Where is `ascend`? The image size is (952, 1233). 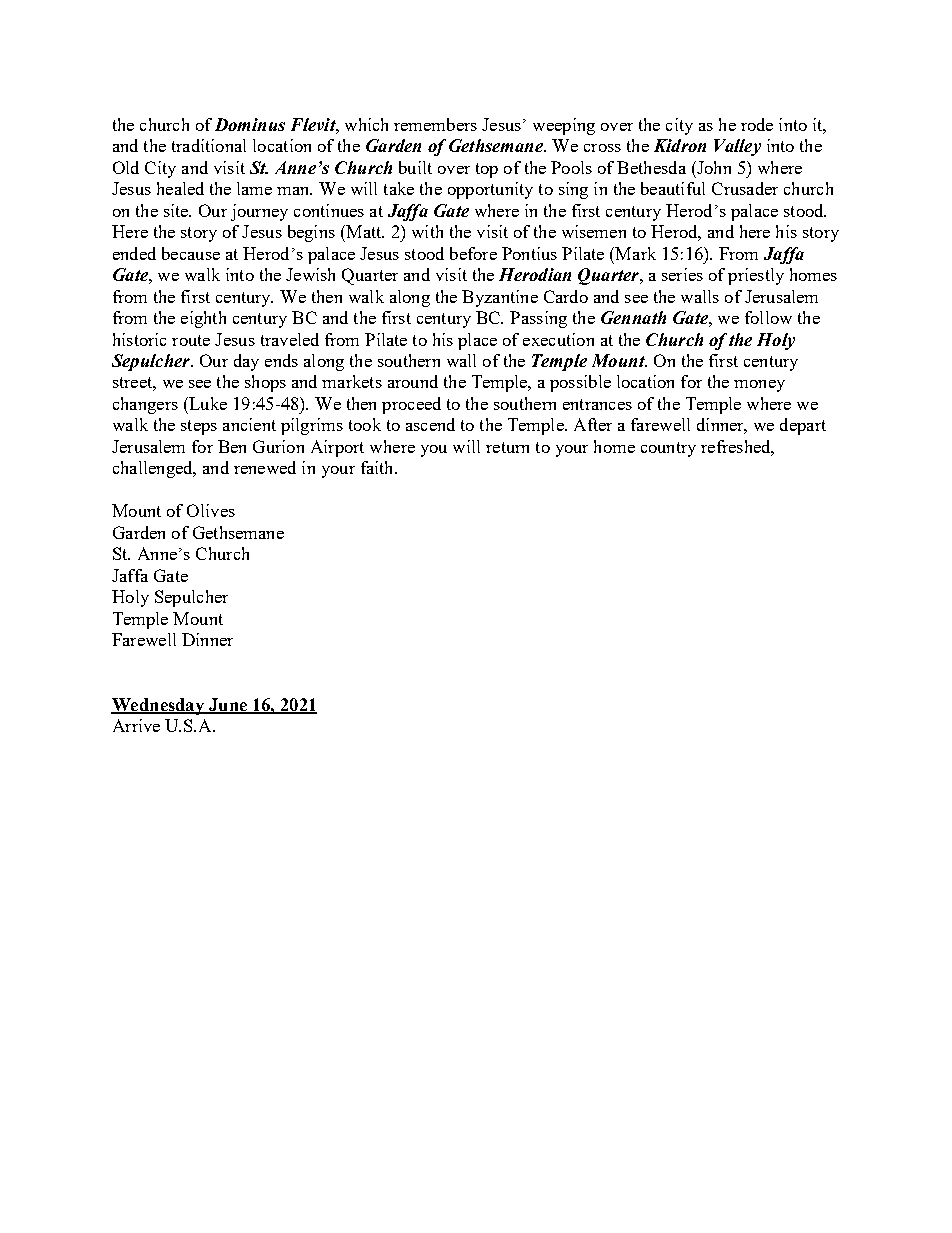 ascend is located at coordinates (430, 424).
